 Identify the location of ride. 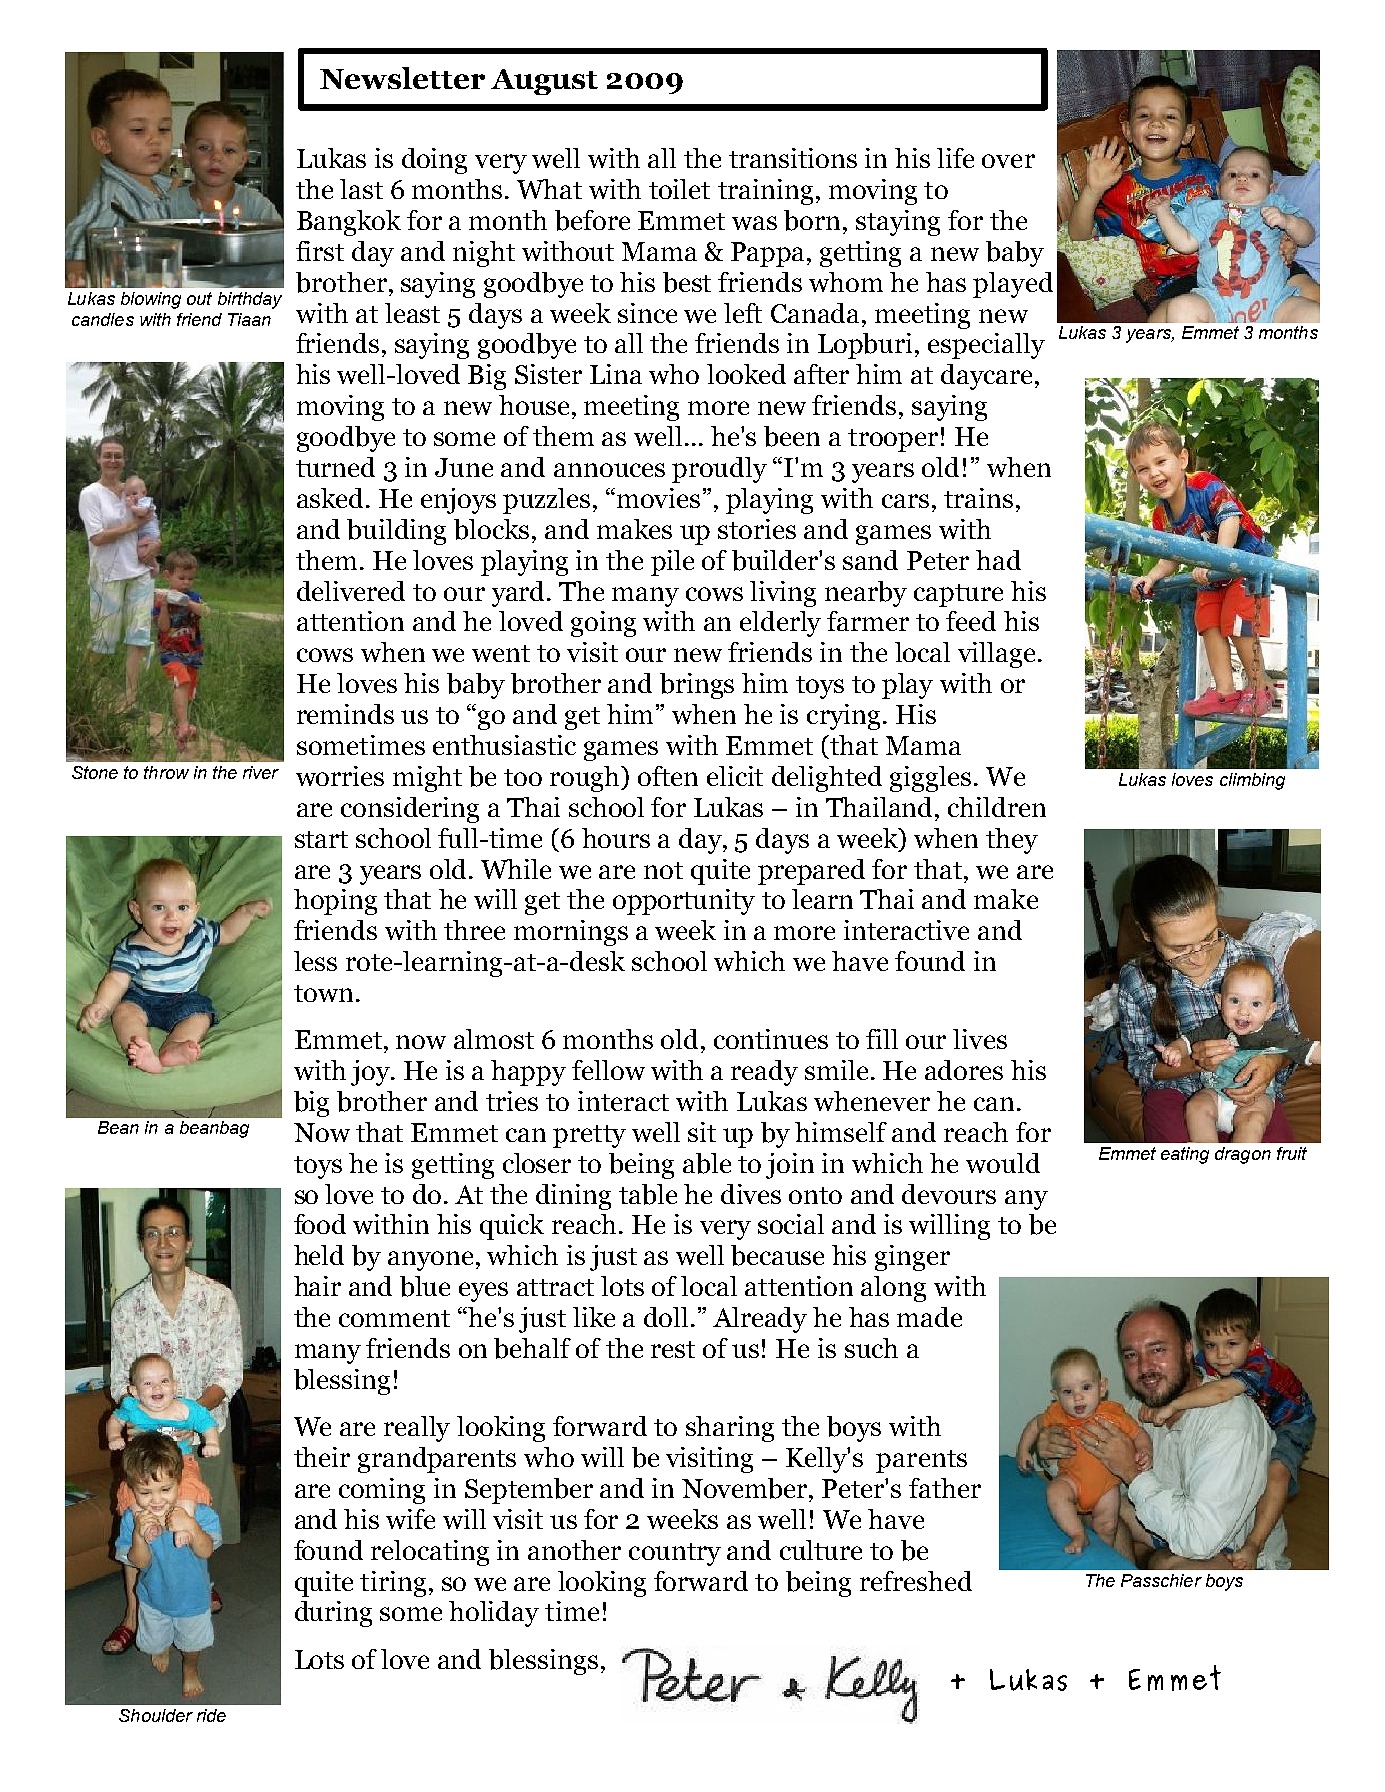
(211, 1715).
